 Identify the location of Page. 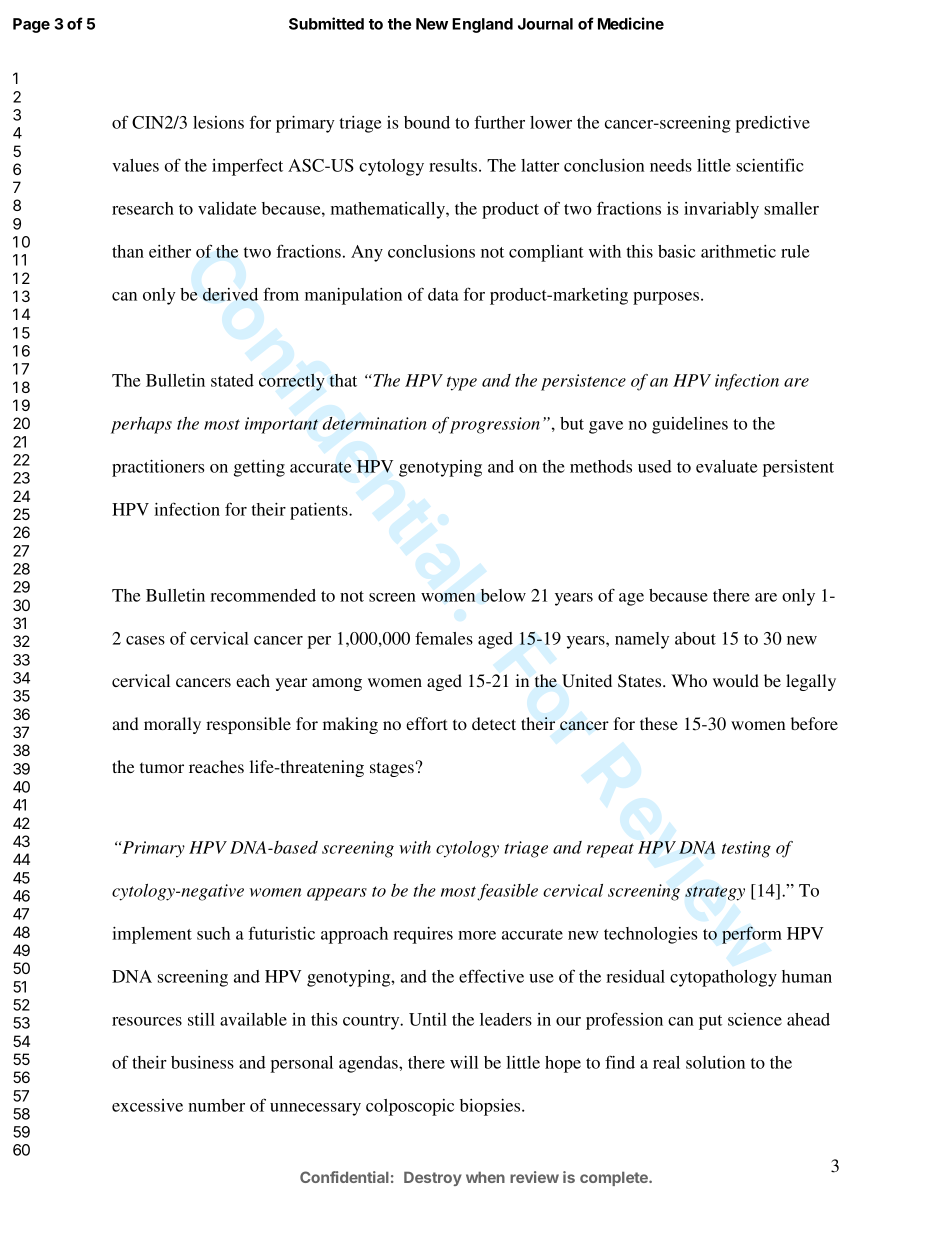
(31, 25).
